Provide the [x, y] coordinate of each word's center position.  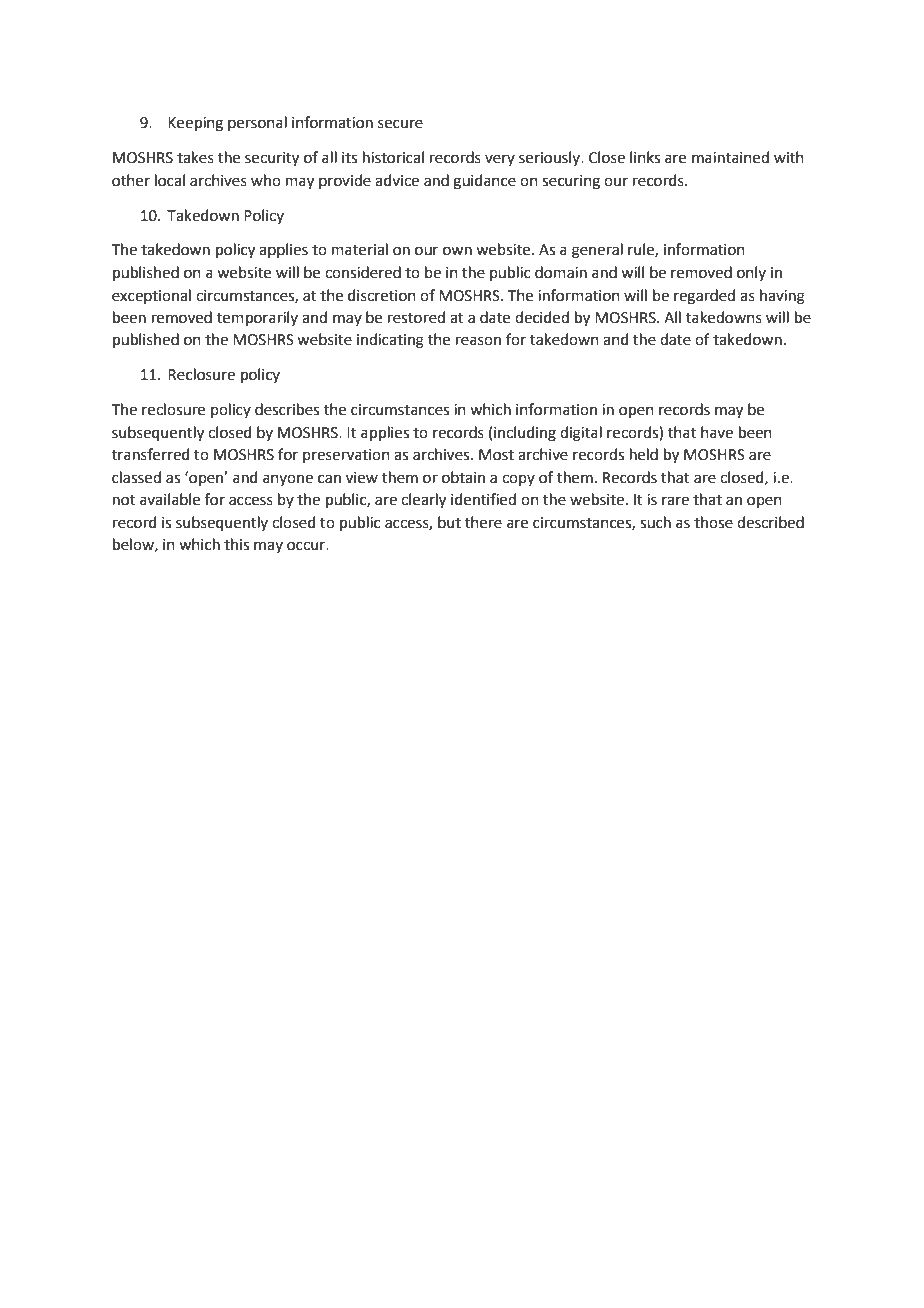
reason [478, 341]
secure [400, 124]
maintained [730, 157]
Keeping [195, 124]
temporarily [257, 318]
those [713, 522]
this [236, 544]
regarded [704, 297]
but [449, 522]
